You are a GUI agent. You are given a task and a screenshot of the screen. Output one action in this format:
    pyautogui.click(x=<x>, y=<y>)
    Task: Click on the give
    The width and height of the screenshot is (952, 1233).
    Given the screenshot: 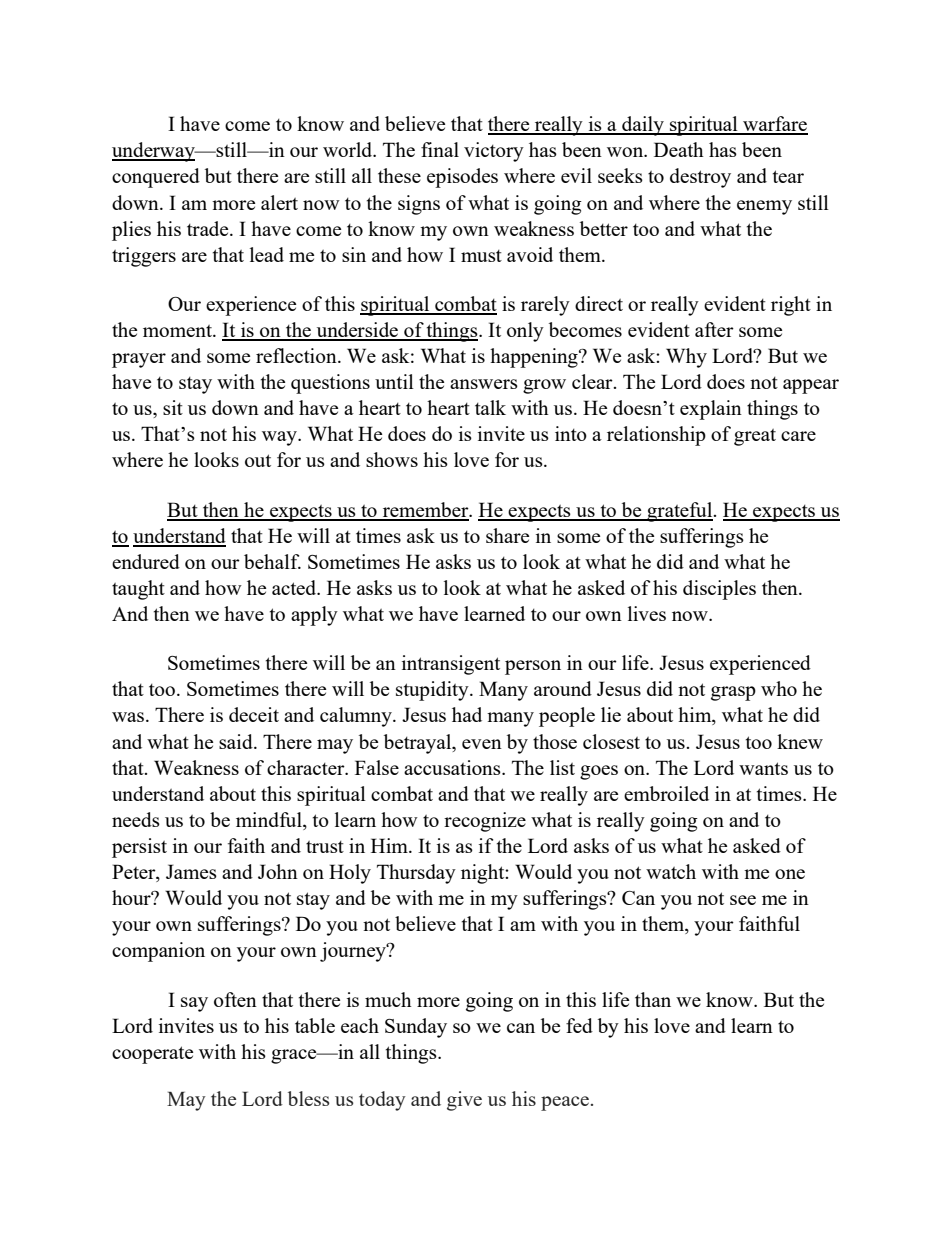 What is the action you would take?
    pyautogui.click(x=464, y=1101)
